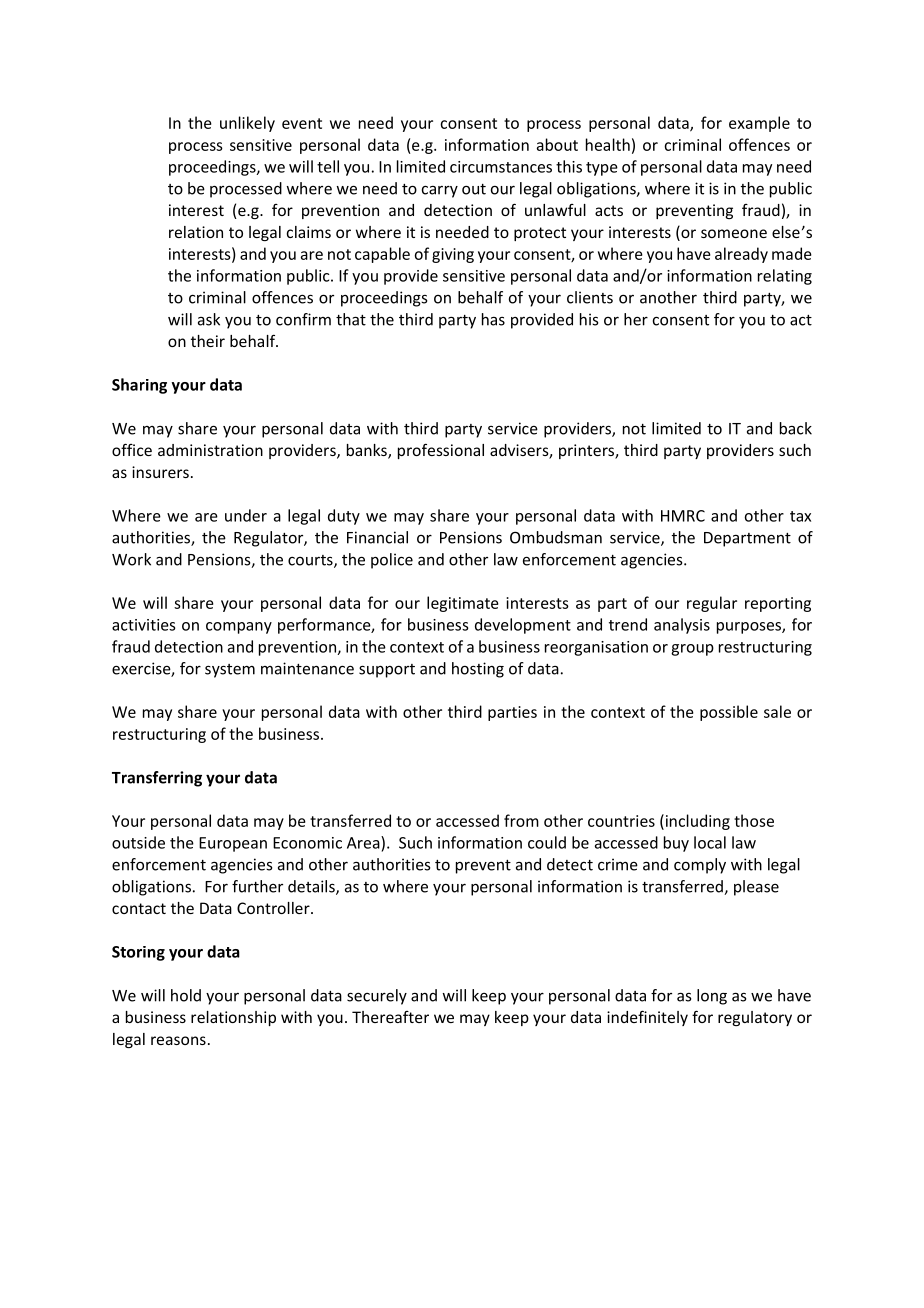 The height and width of the screenshot is (1308, 924). Describe the element at coordinates (463, 604) in the screenshot. I see `legitimate` at that location.
